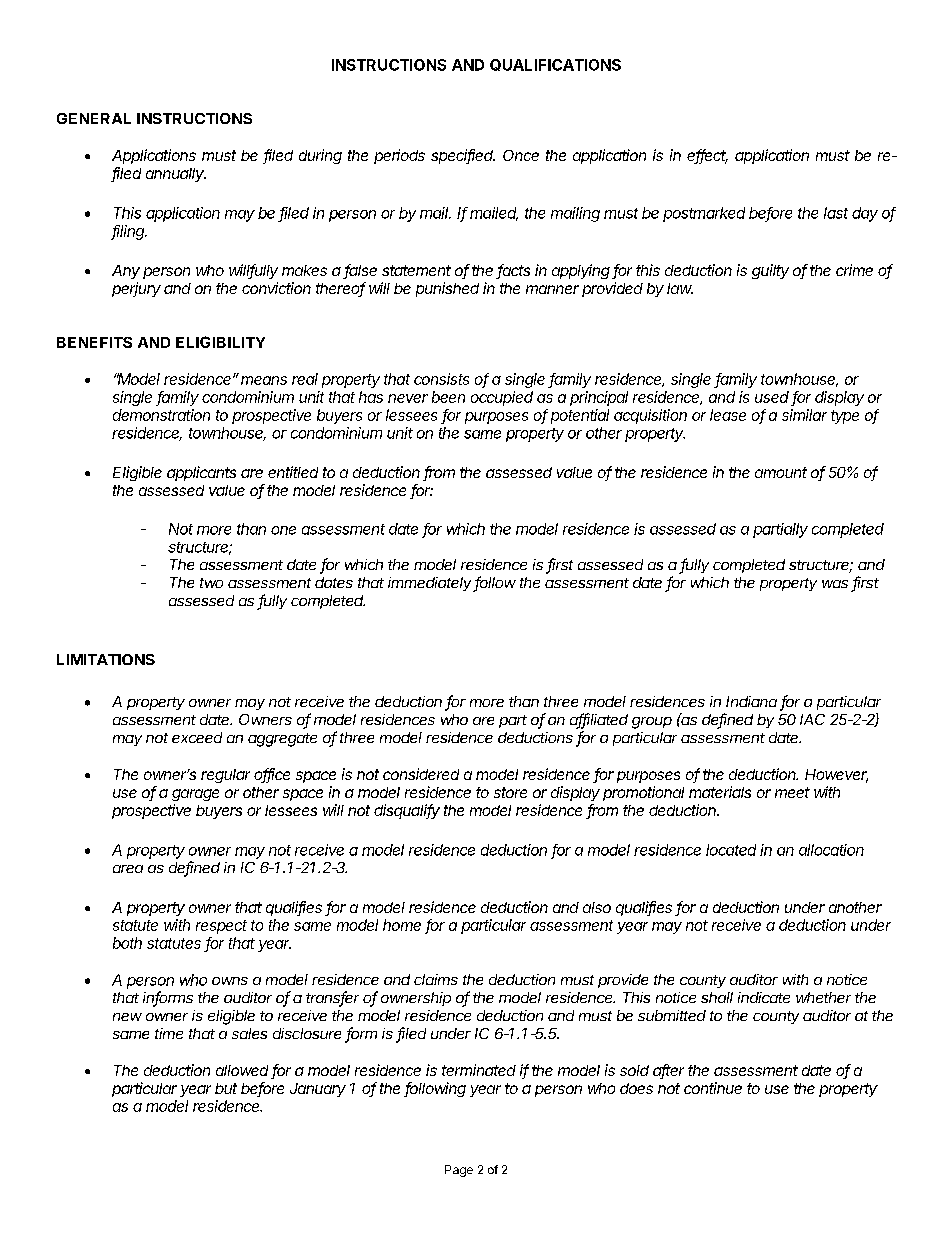 This image has height=1233, width=952. Describe the element at coordinates (459, 1171) in the image. I see `Page` at that location.
